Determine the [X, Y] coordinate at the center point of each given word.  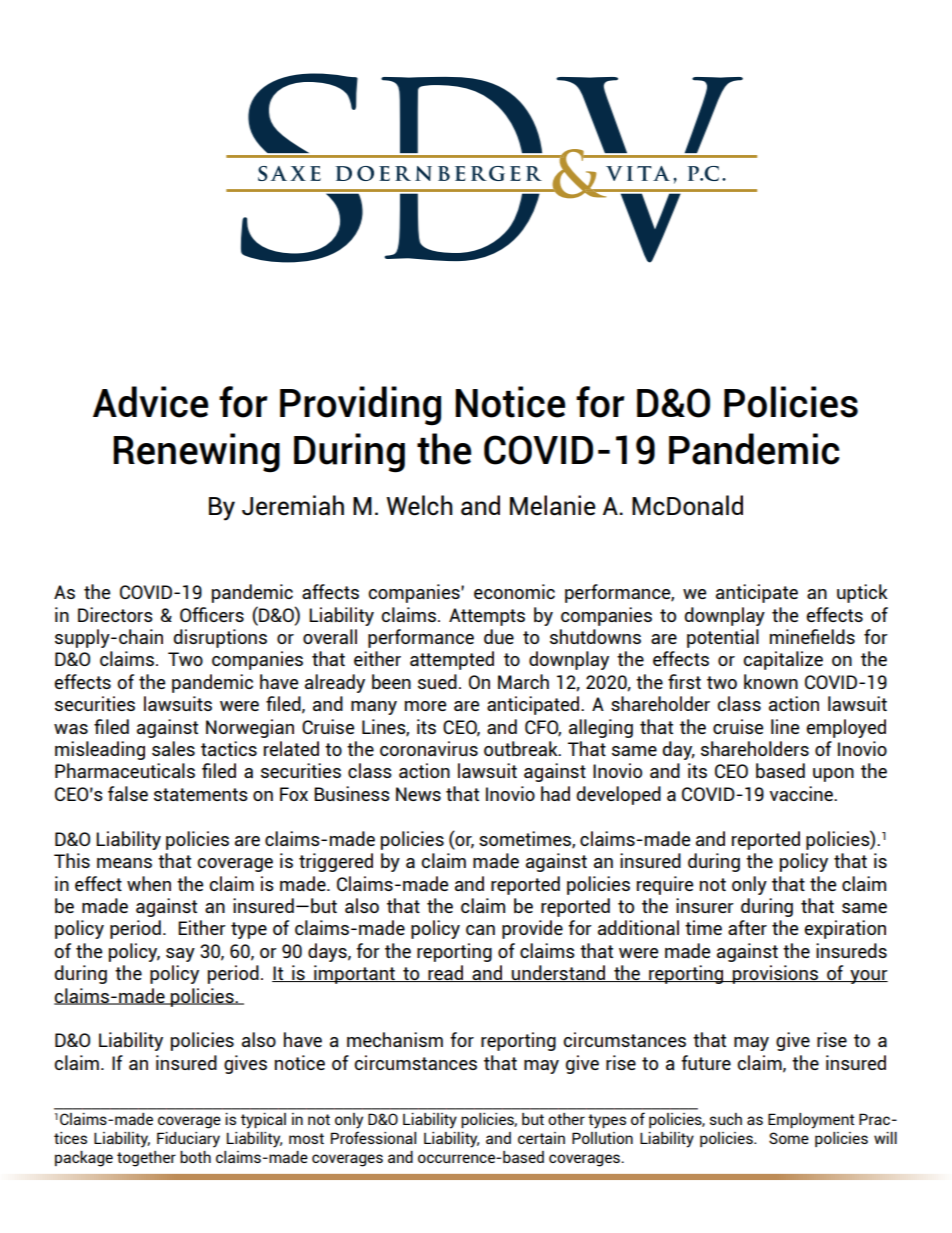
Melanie [552, 505]
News [418, 794]
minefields [812, 636]
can [480, 930]
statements [201, 794]
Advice [150, 402]
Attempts [487, 617]
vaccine [802, 793]
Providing [360, 406]
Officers [212, 614]
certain [541, 1138]
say [180, 955]
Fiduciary [188, 1140]
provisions [775, 974]
